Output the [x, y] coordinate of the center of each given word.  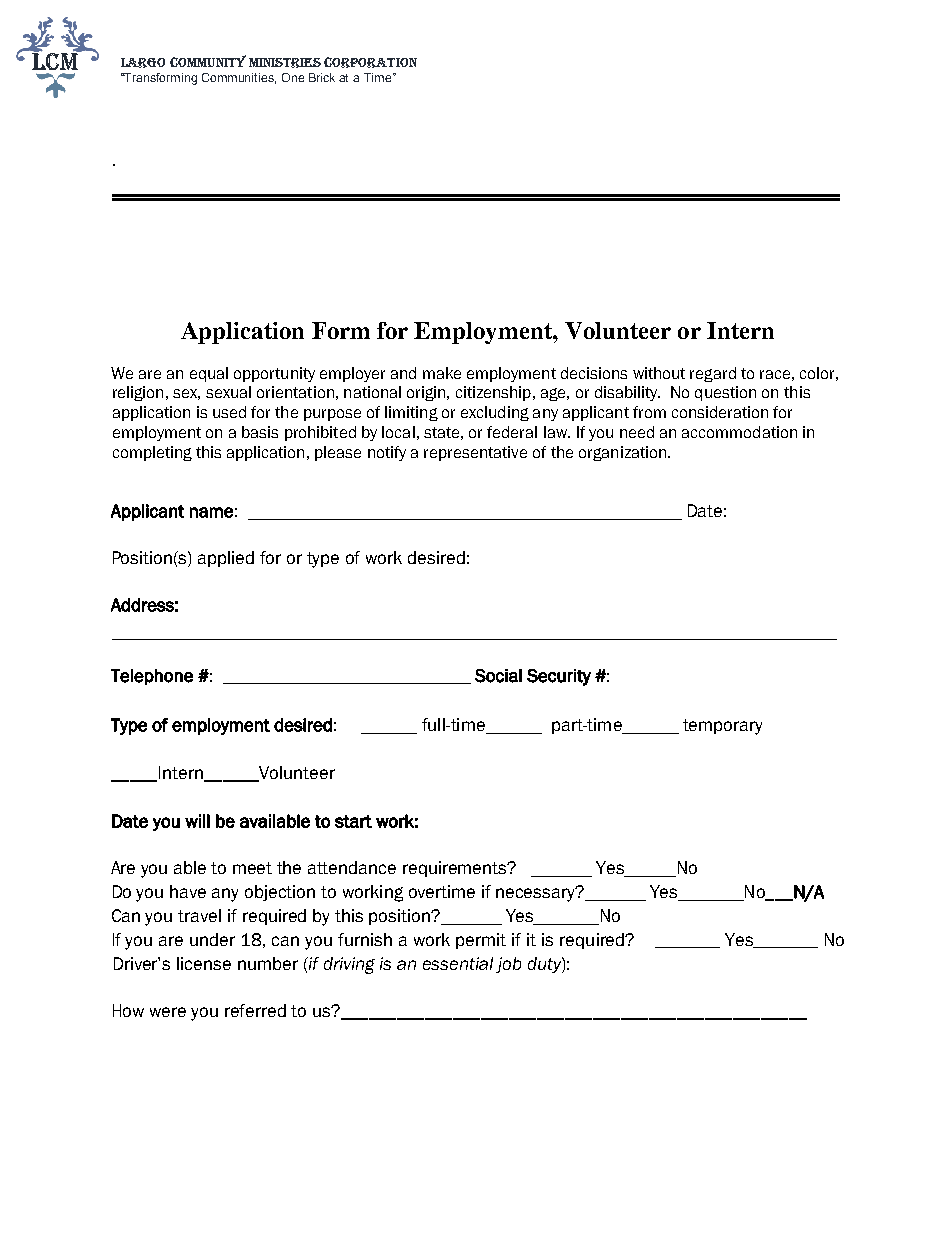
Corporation [370, 62]
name [211, 512]
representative [475, 453]
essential [458, 963]
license [204, 963]
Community [208, 61]
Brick [322, 77]
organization [622, 453]
